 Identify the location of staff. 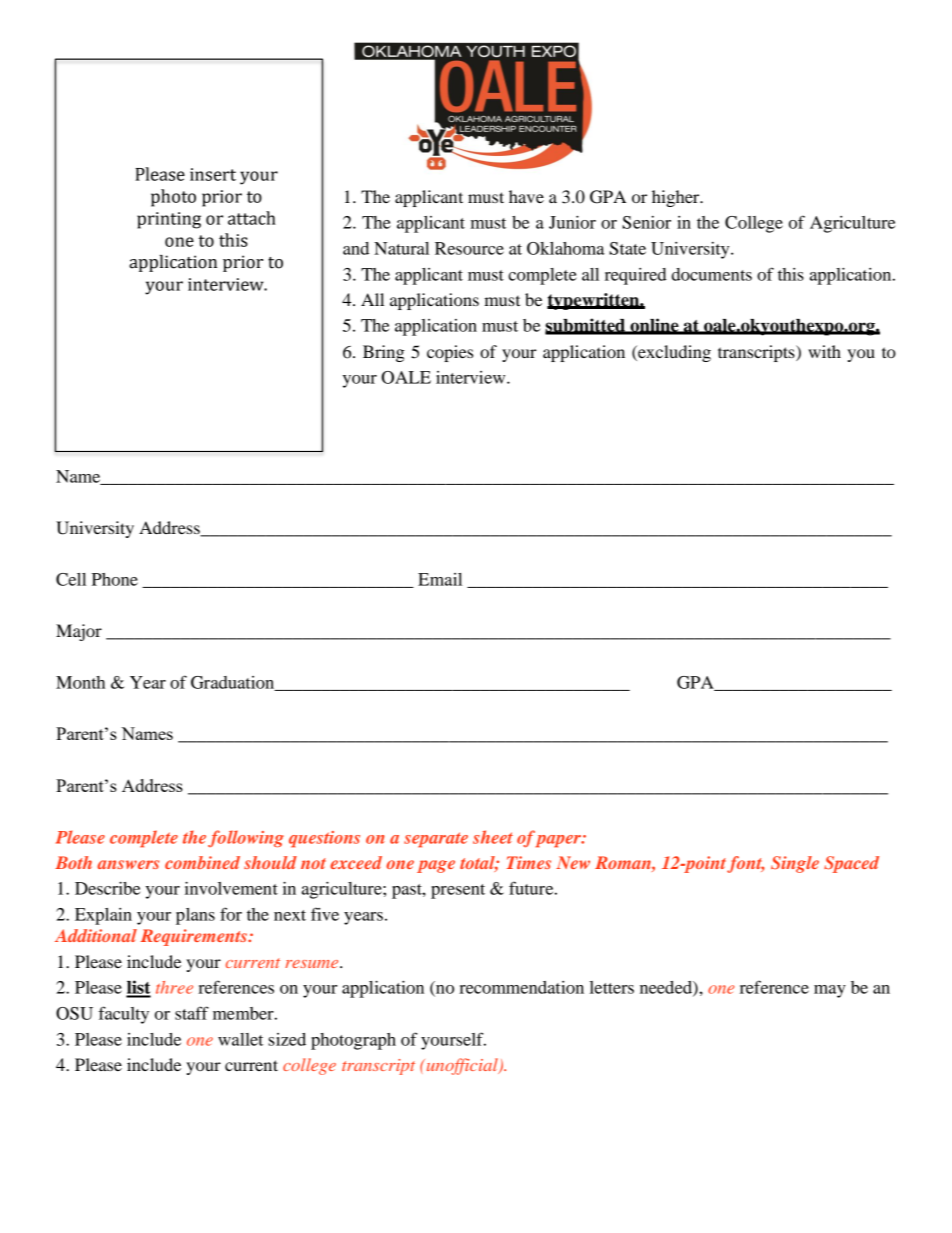
(192, 1013).
